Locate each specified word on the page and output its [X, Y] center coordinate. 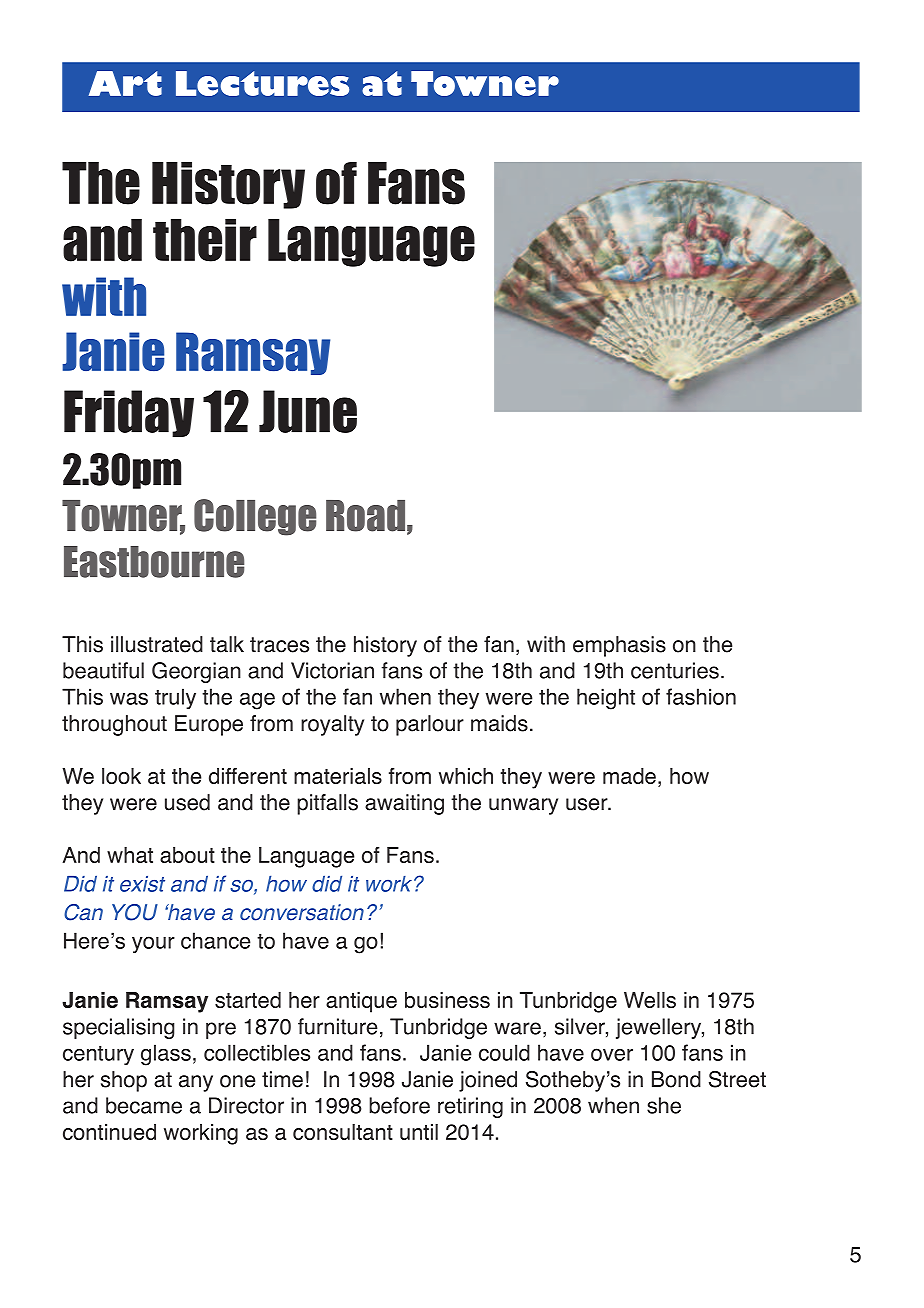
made [629, 776]
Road [365, 516]
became [144, 1105]
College [255, 517]
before [399, 1105]
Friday [129, 413]
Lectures [262, 83]
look [121, 776]
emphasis [619, 646]
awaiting [404, 804]
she [664, 1105]
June [308, 411]
